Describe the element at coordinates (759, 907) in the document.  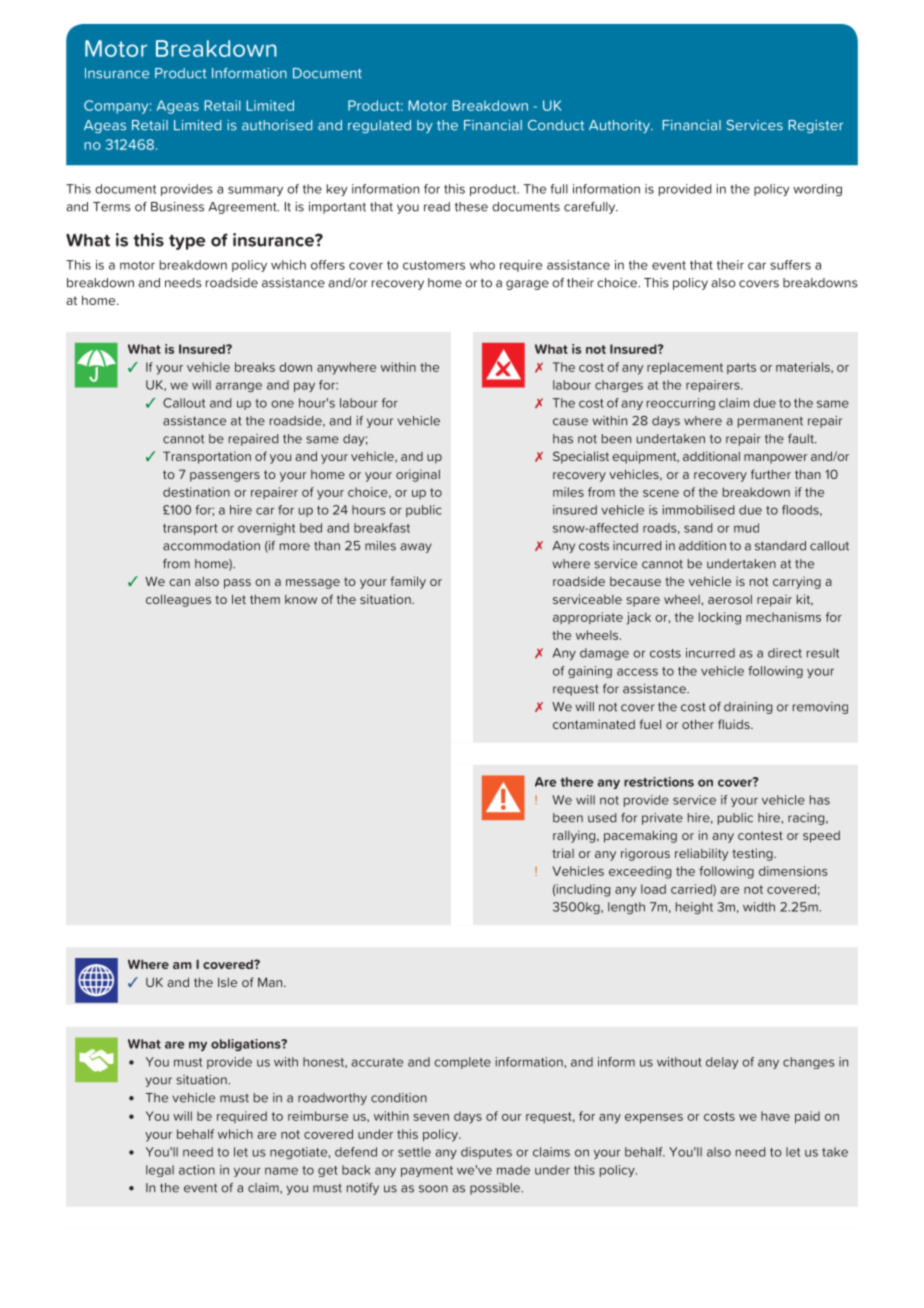
I see `width` at that location.
